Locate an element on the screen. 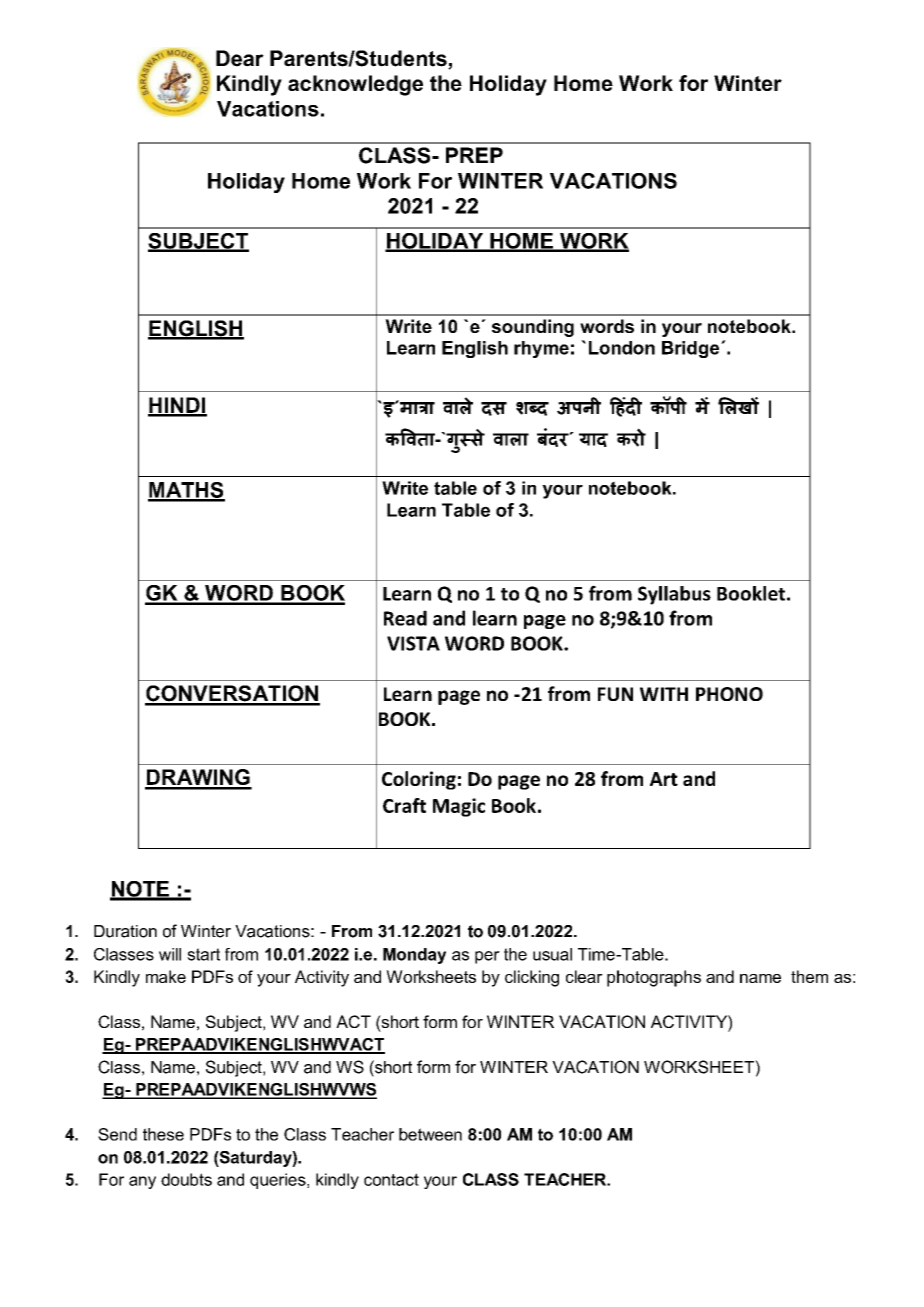  Bridge is located at coordinates (692, 349).
